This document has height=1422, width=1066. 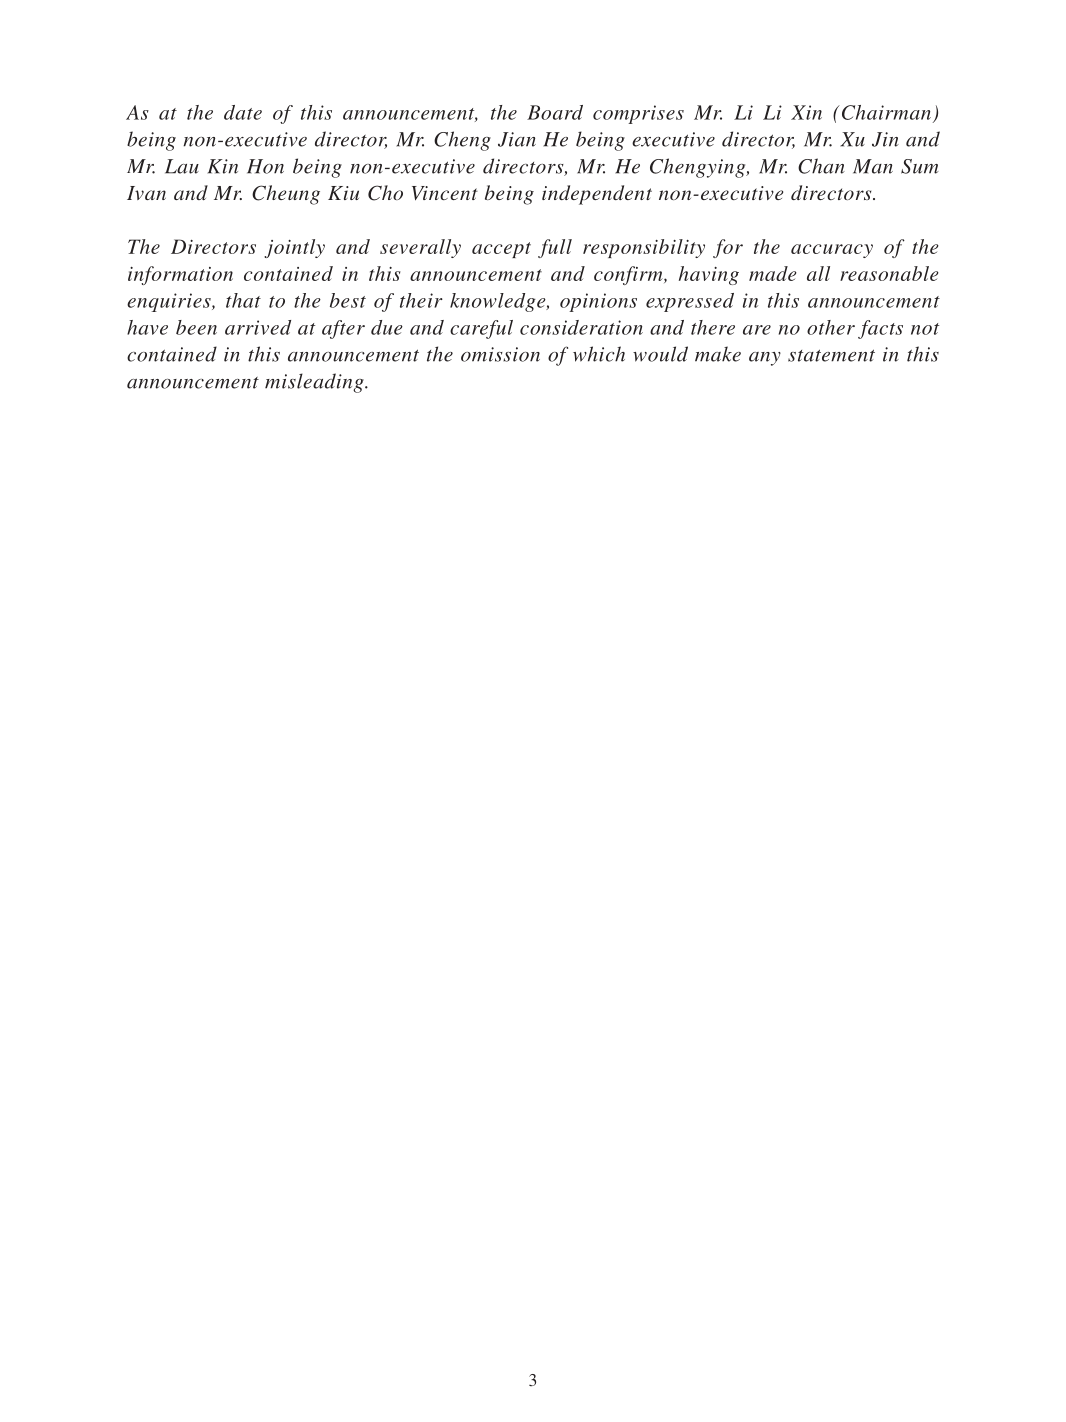 I want to click on accuracy, so click(x=832, y=251).
